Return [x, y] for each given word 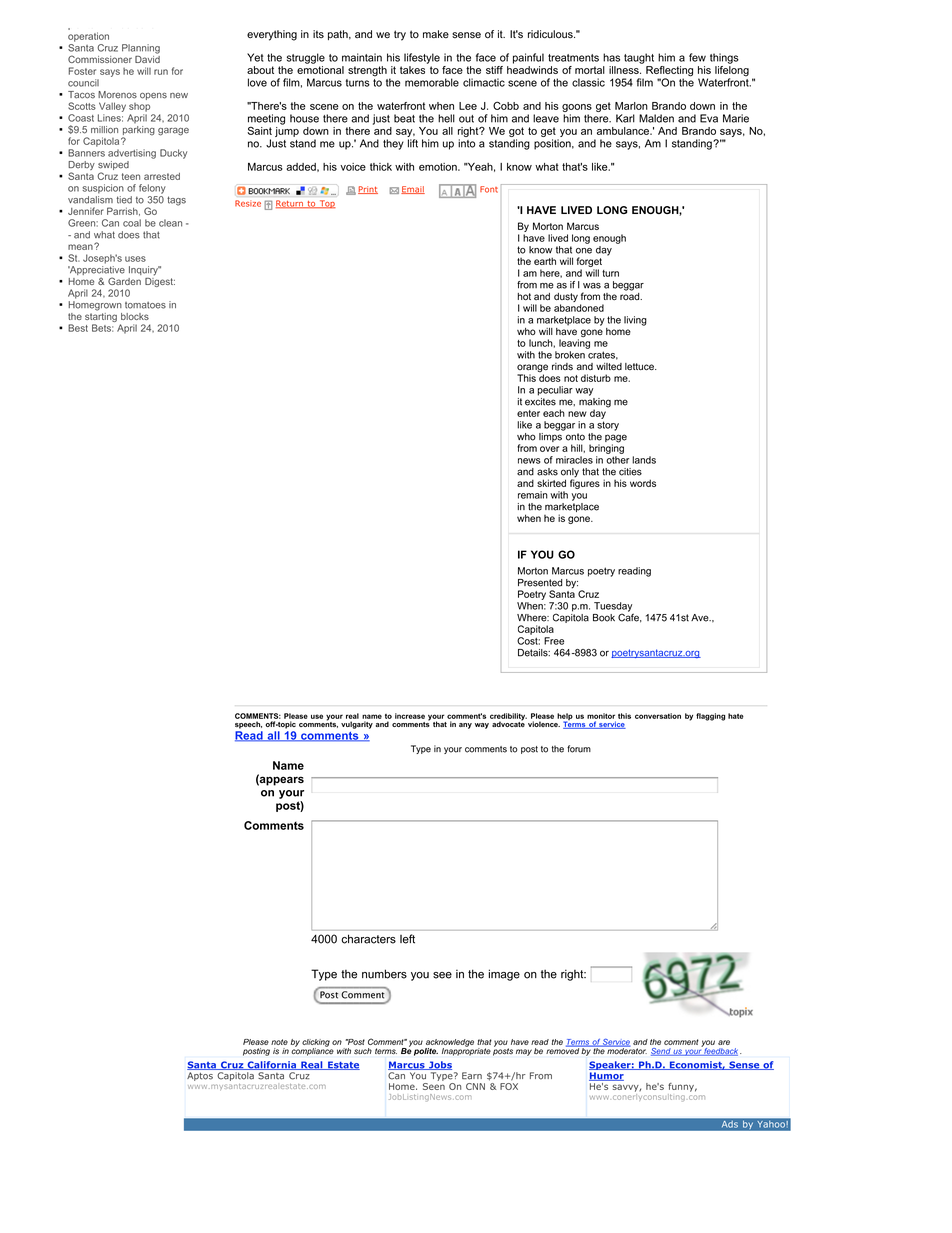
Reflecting [669, 72]
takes [412, 70]
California [271, 1065]
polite [426, 1052]
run [161, 72]
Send [662, 1052]
